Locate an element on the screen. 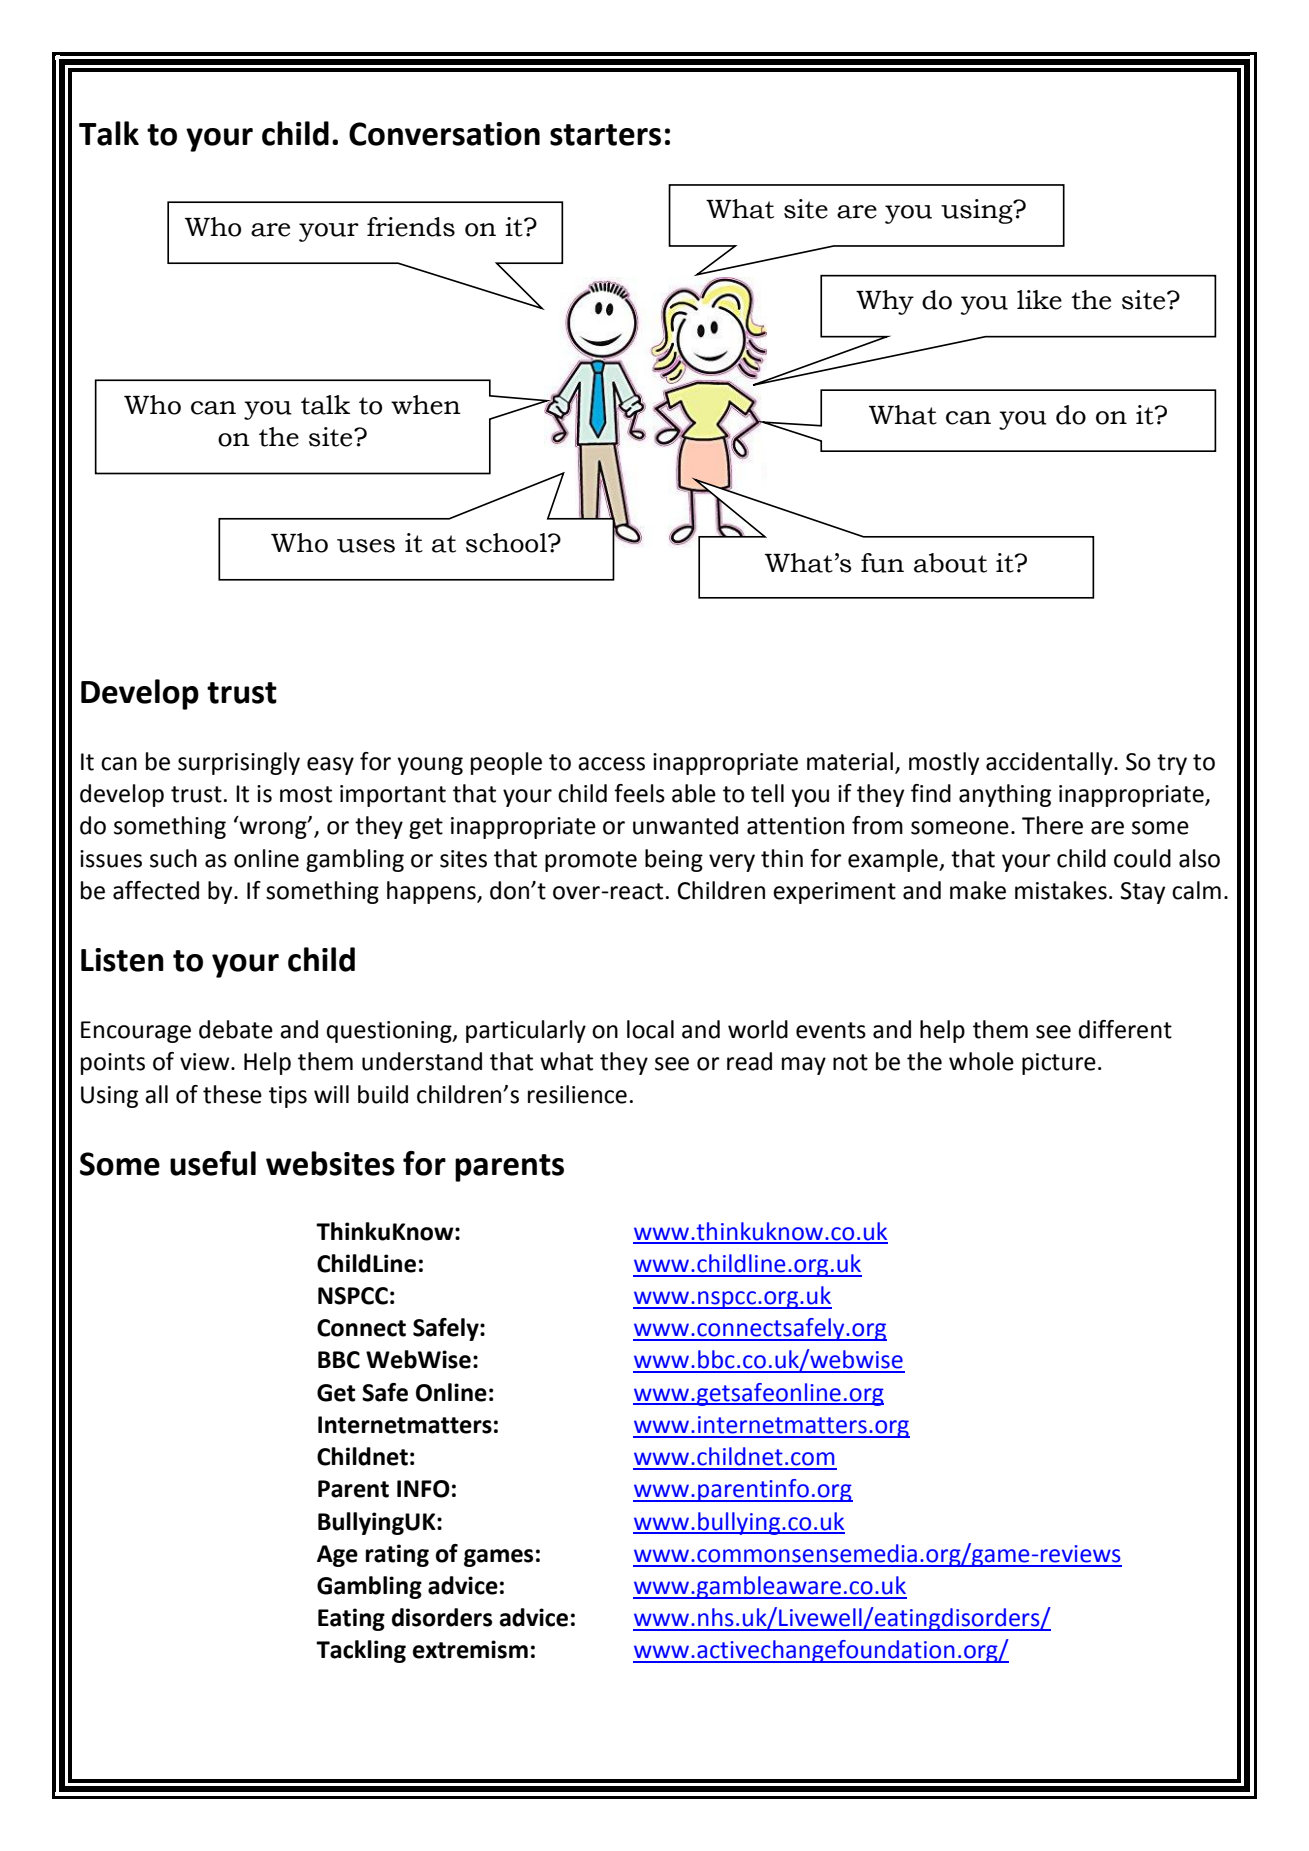 The width and height of the screenshot is (1309, 1851). Tackling is located at coordinates (361, 1651).
